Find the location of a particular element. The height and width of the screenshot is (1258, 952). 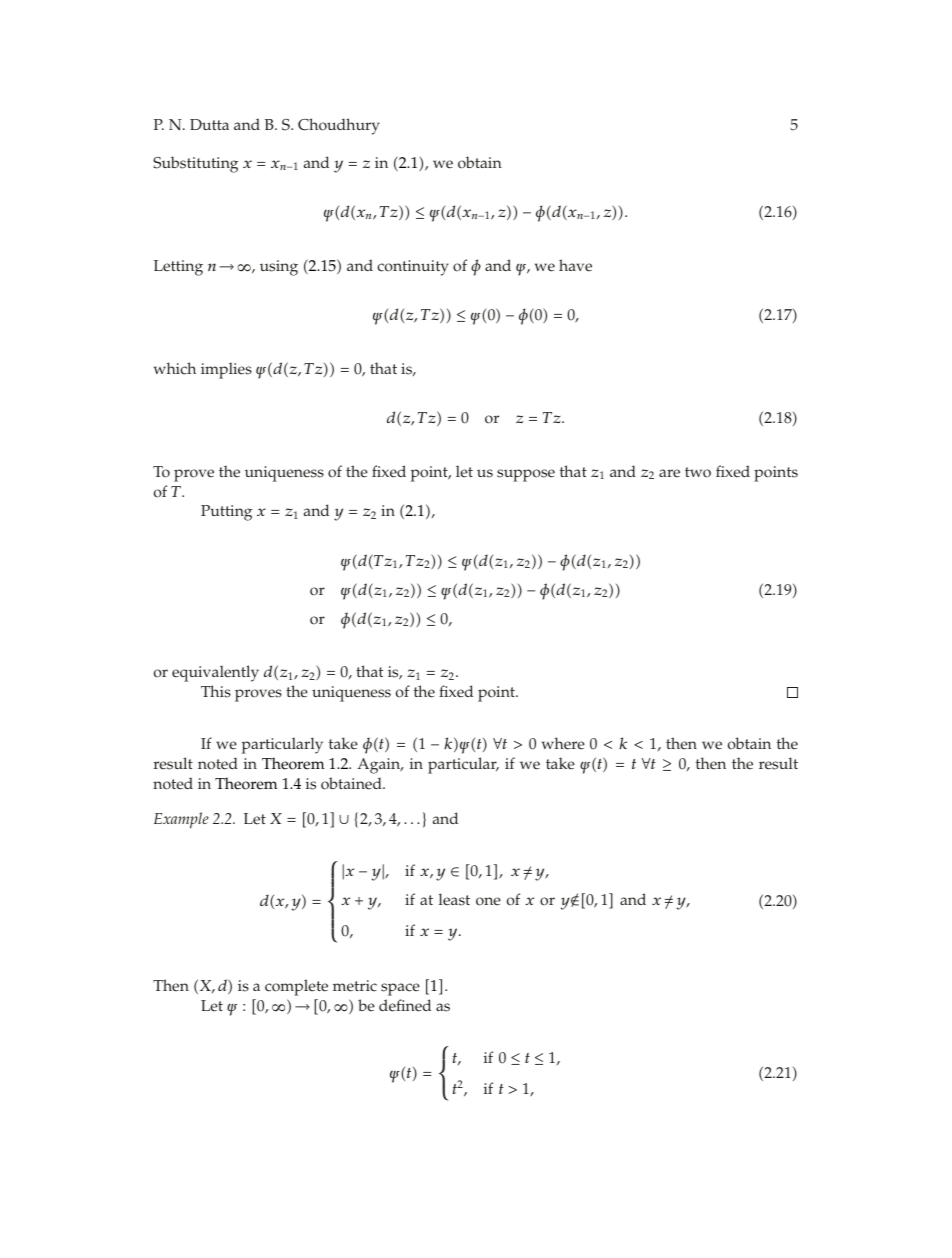

Choudhury is located at coordinates (339, 126).
